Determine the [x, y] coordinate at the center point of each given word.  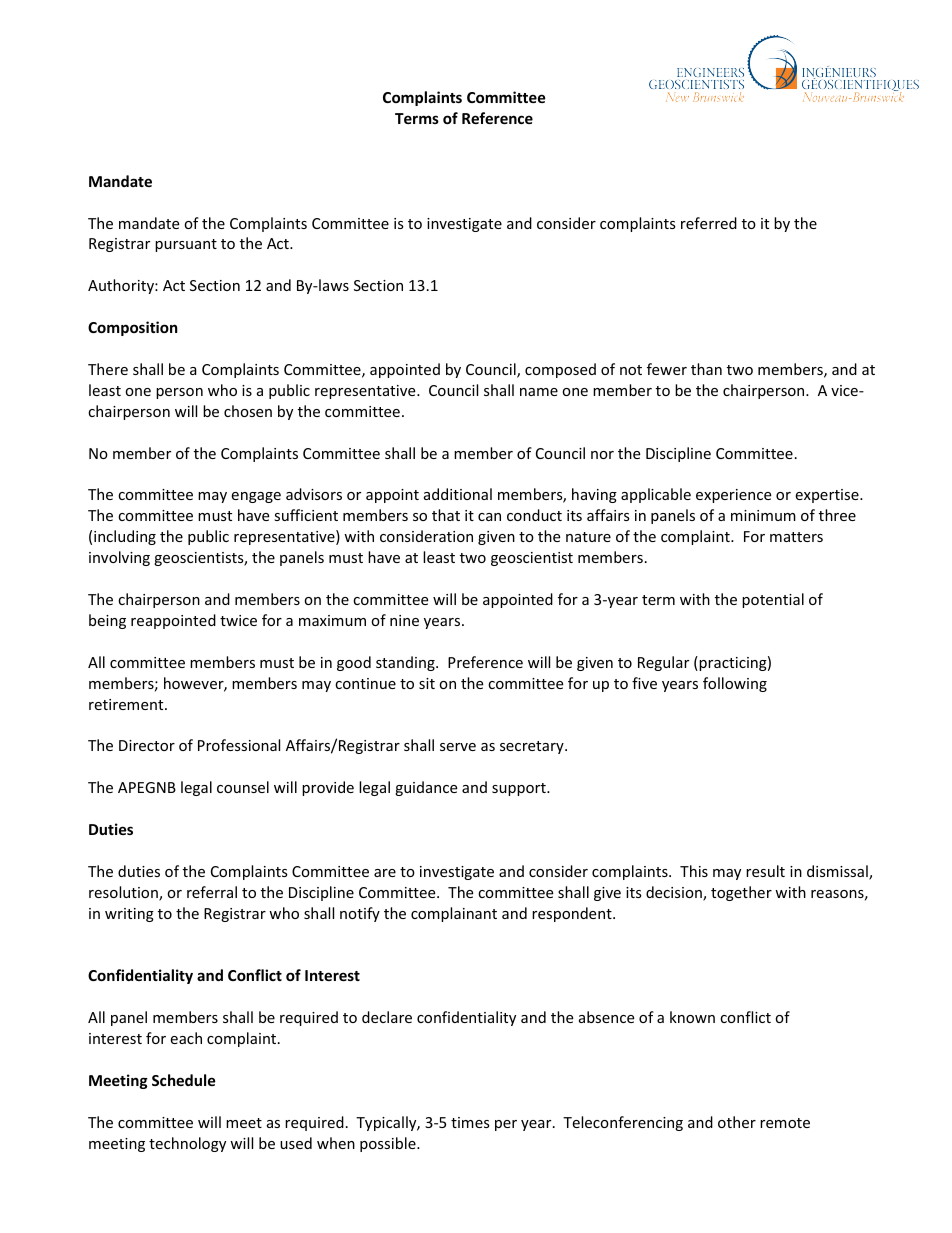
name [539, 392]
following [735, 684]
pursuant [186, 245]
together [741, 893]
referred [709, 223]
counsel [243, 787]
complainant [454, 914]
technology [187, 1144]
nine [404, 620]
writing [129, 915]
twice [238, 620]
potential [773, 600]
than [706, 369]
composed [560, 370]
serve [458, 747]
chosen [248, 411]
